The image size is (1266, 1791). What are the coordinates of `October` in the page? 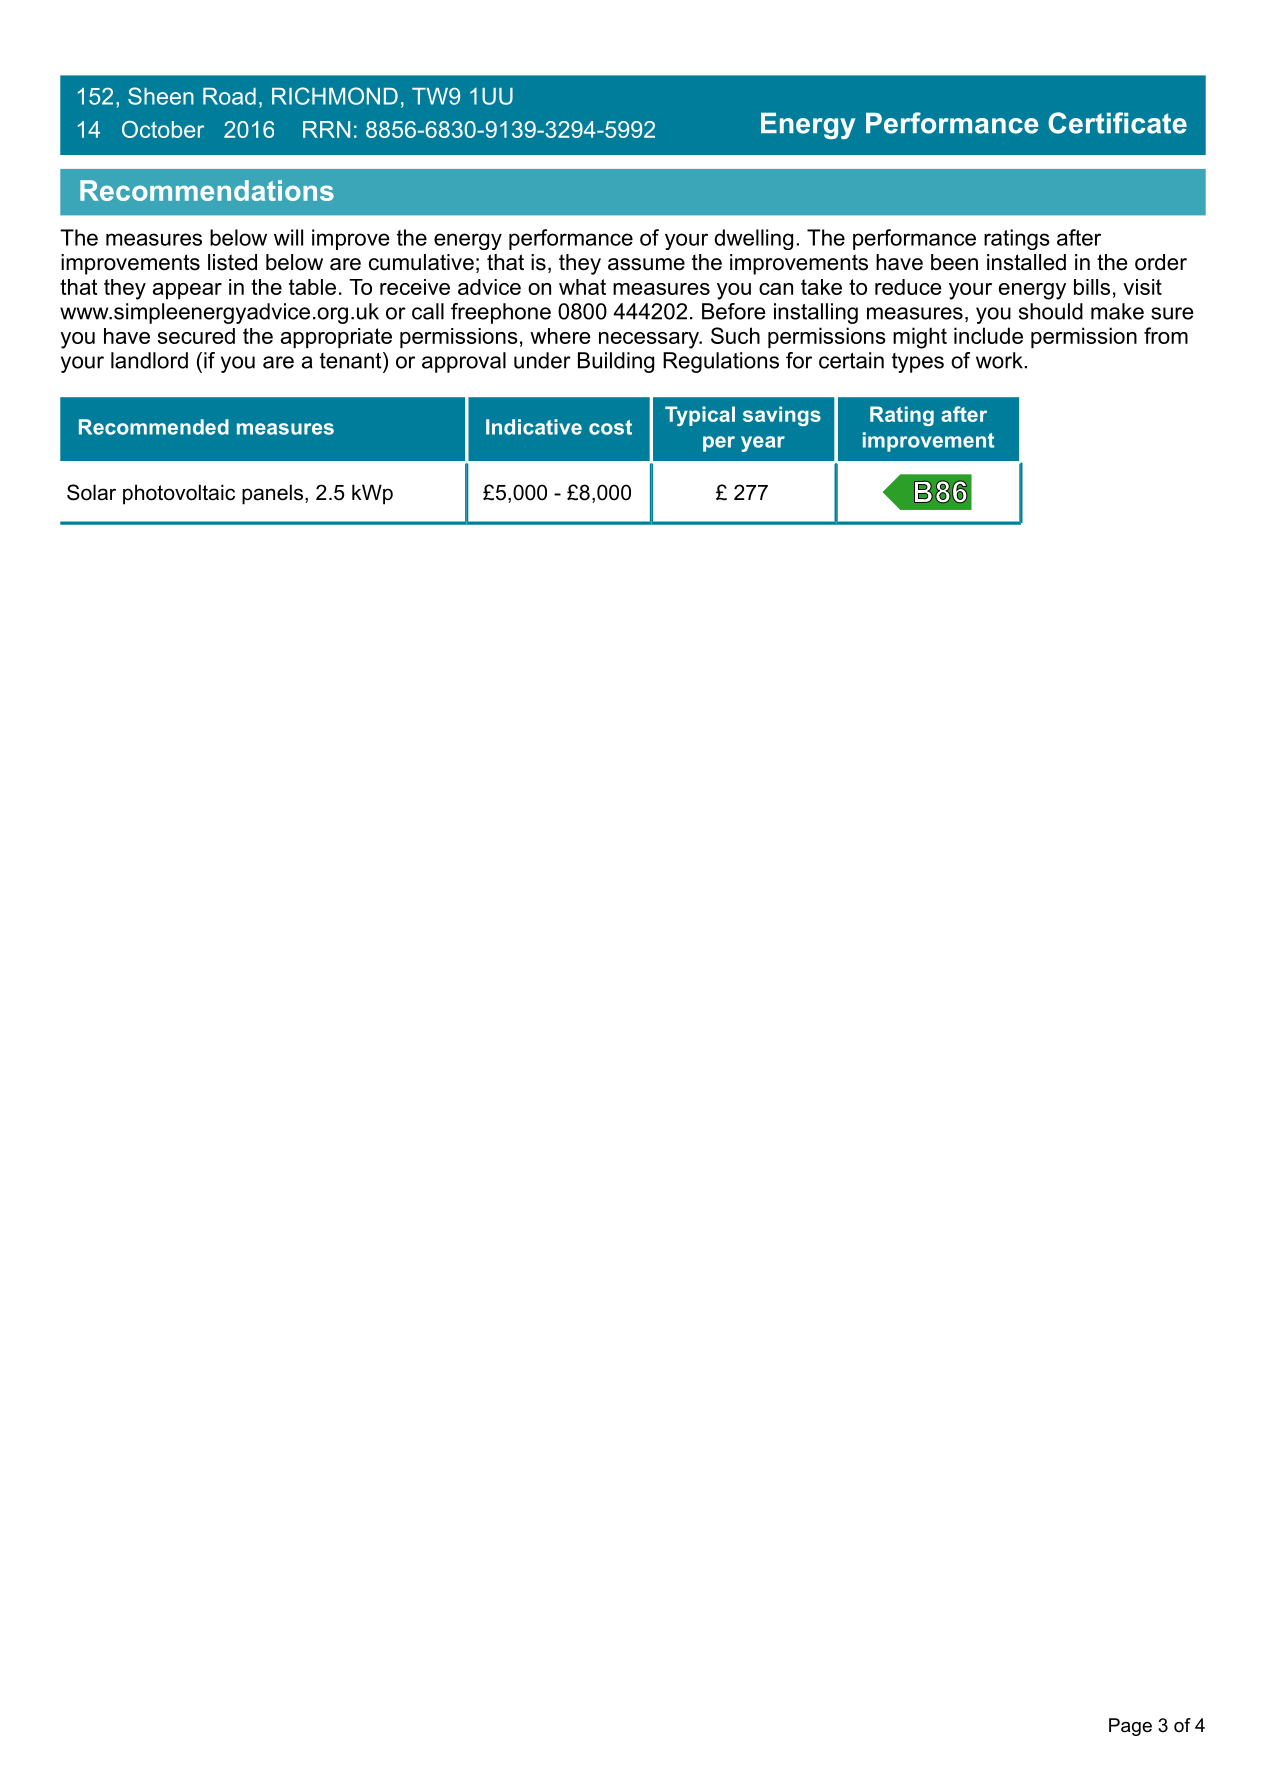 It's located at (163, 129).
